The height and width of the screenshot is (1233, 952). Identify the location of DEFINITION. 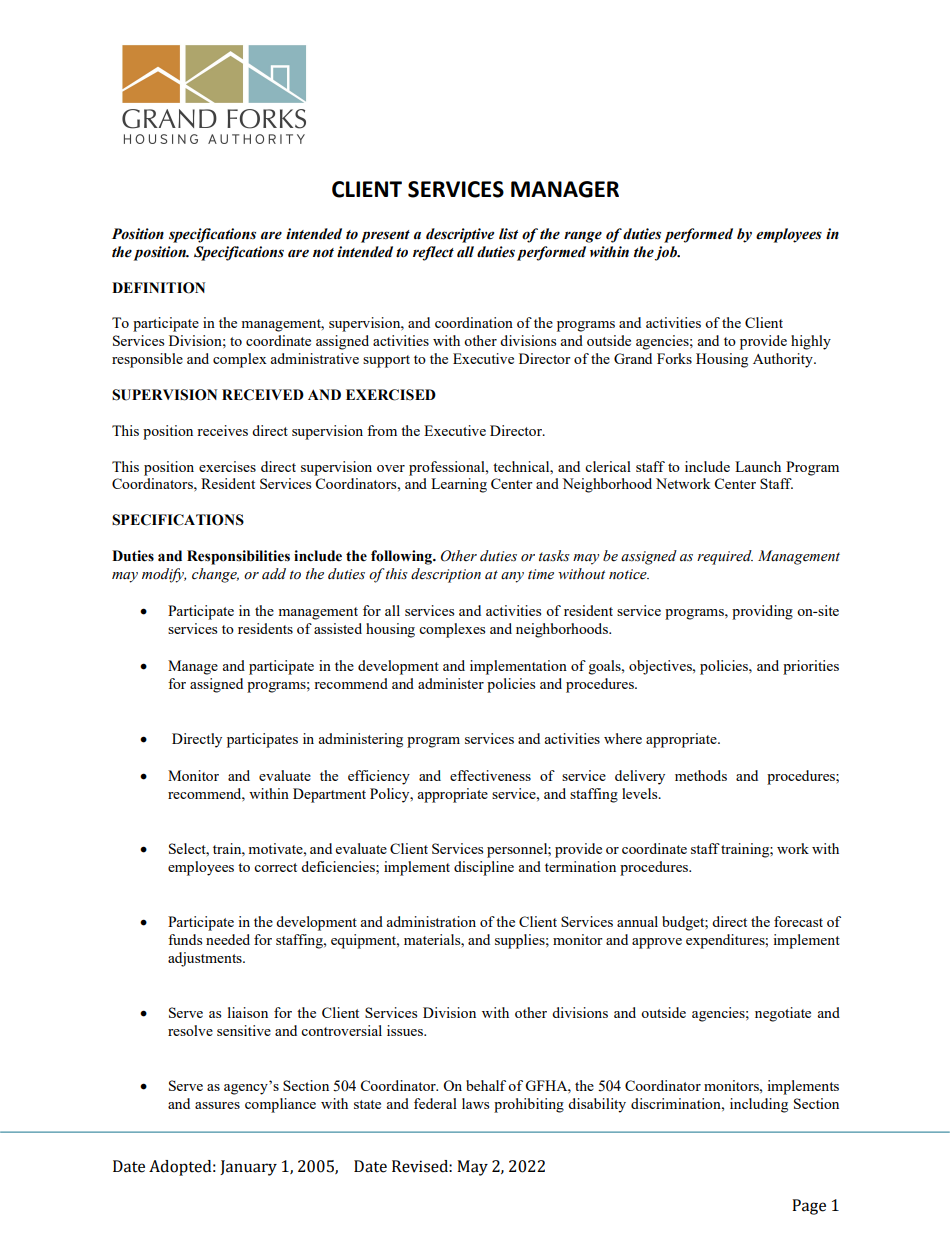
(158, 288).
